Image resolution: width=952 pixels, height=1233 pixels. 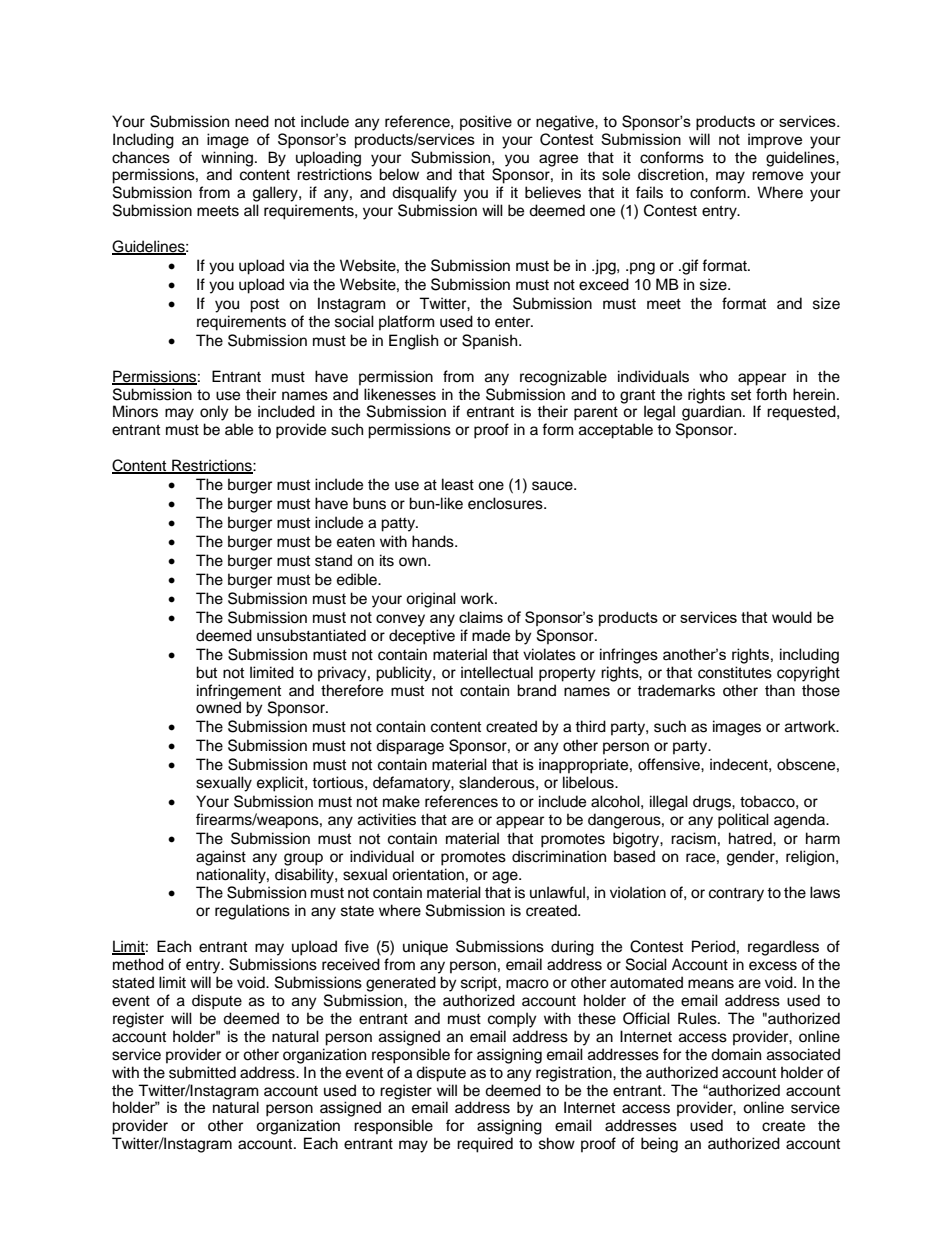 What do you see at coordinates (491, 635) in the image?
I see `made` at bounding box center [491, 635].
